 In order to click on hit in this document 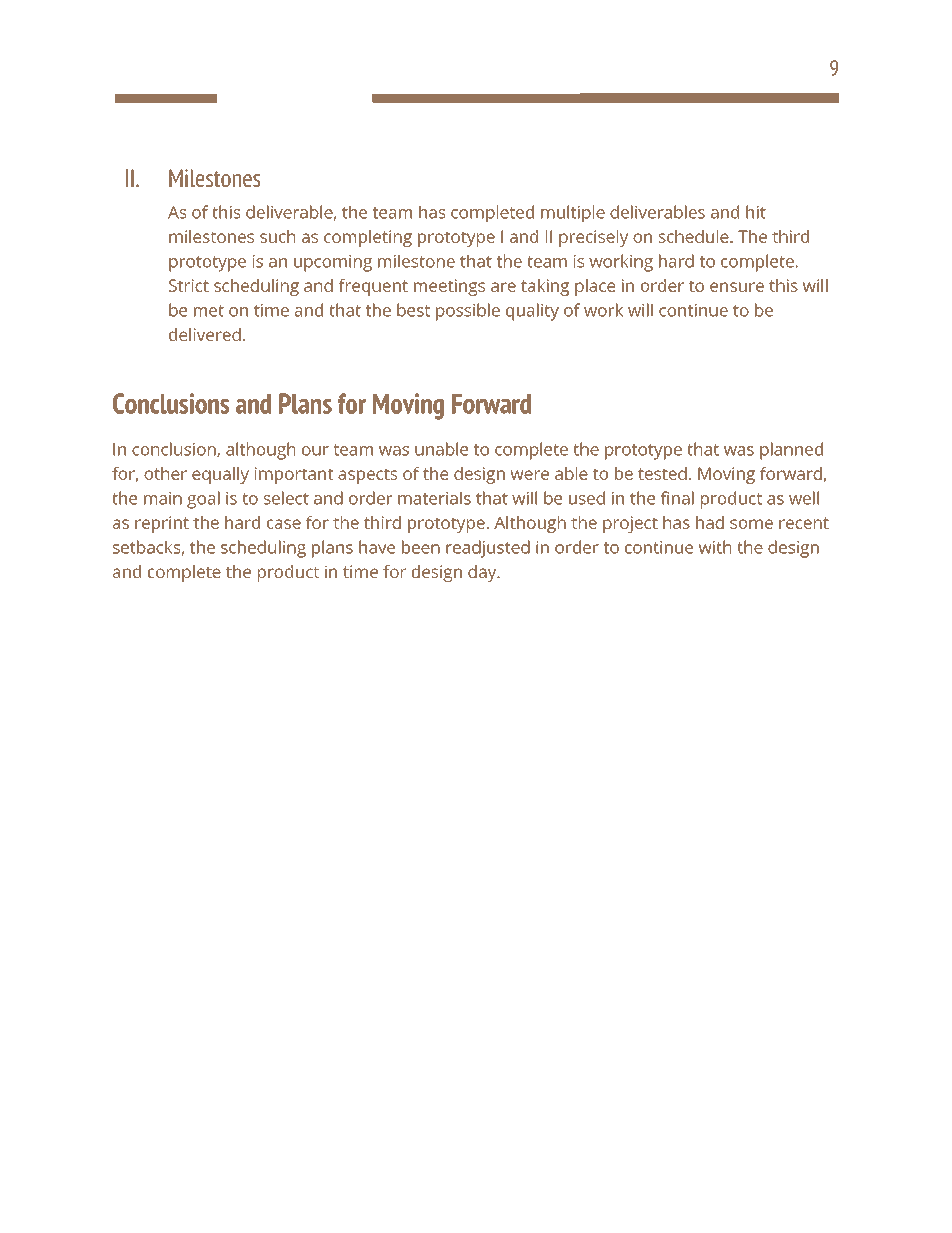, I will do `click(756, 212)`.
